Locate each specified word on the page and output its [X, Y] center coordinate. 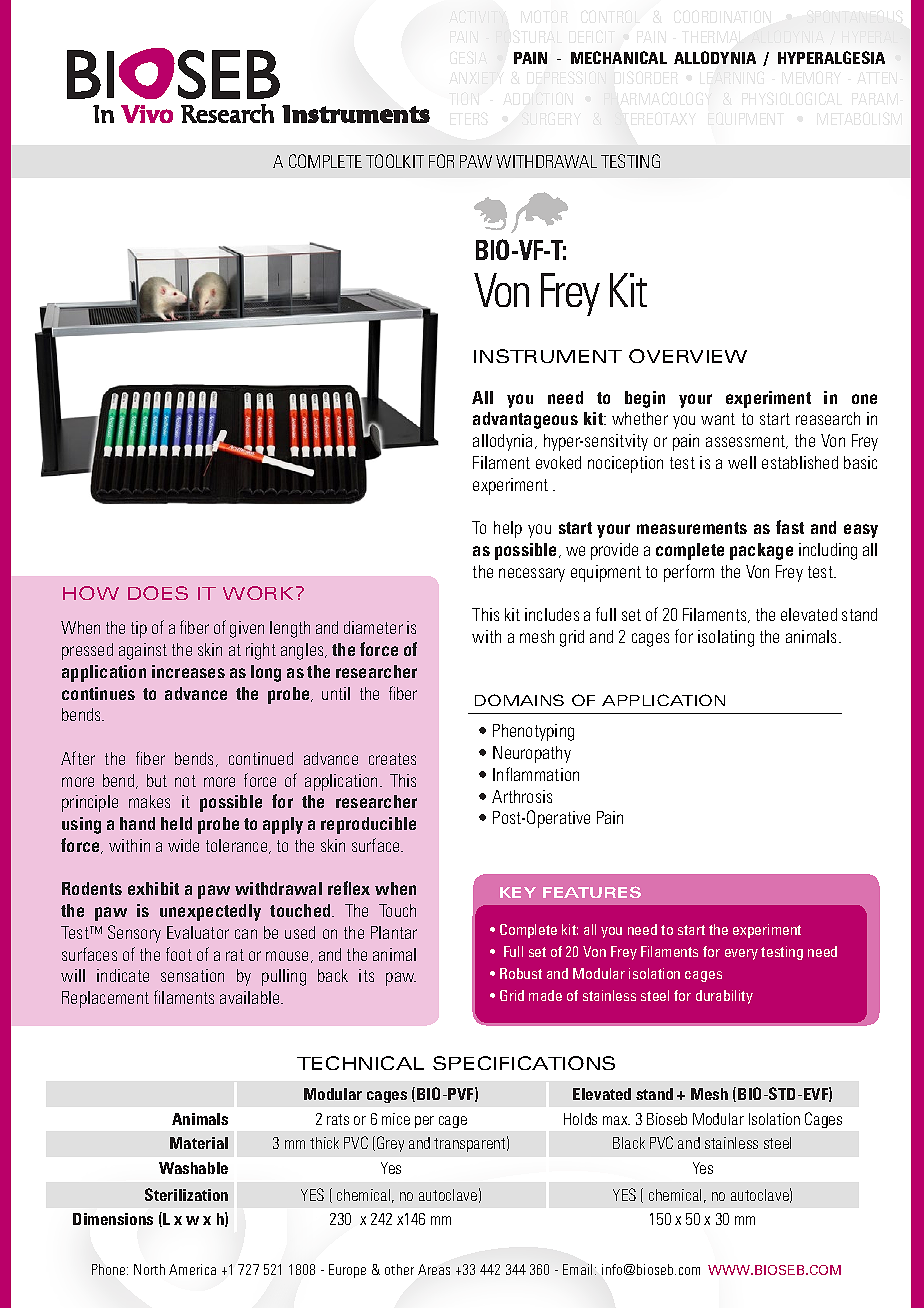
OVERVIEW [688, 356]
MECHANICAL [619, 57]
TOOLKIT [395, 161]
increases [188, 671]
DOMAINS [519, 700]
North [149, 1269]
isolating [726, 638]
